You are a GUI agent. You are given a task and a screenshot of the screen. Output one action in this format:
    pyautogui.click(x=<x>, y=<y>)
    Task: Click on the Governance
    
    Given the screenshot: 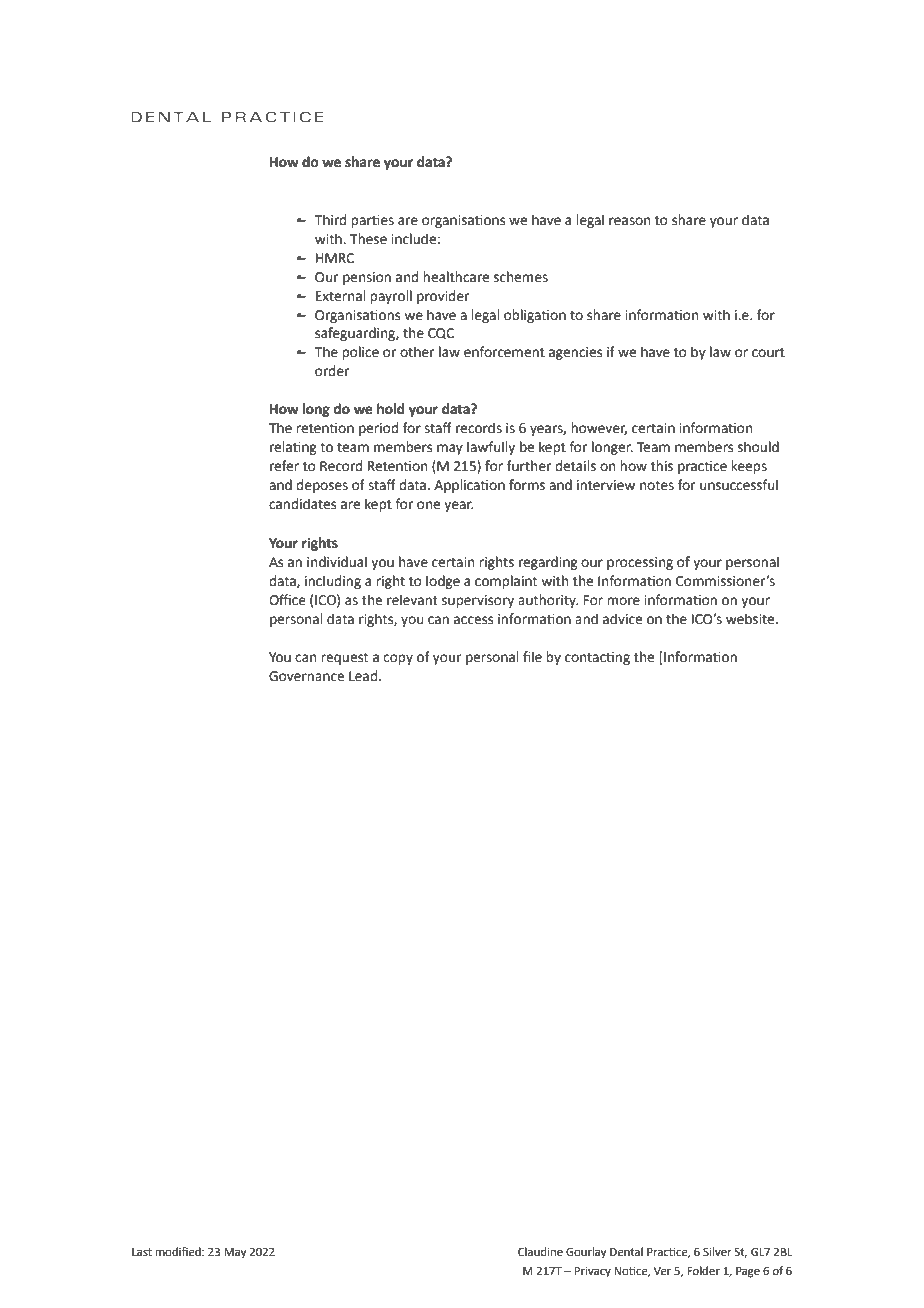 What is the action you would take?
    pyautogui.click(x=306, y=676)
